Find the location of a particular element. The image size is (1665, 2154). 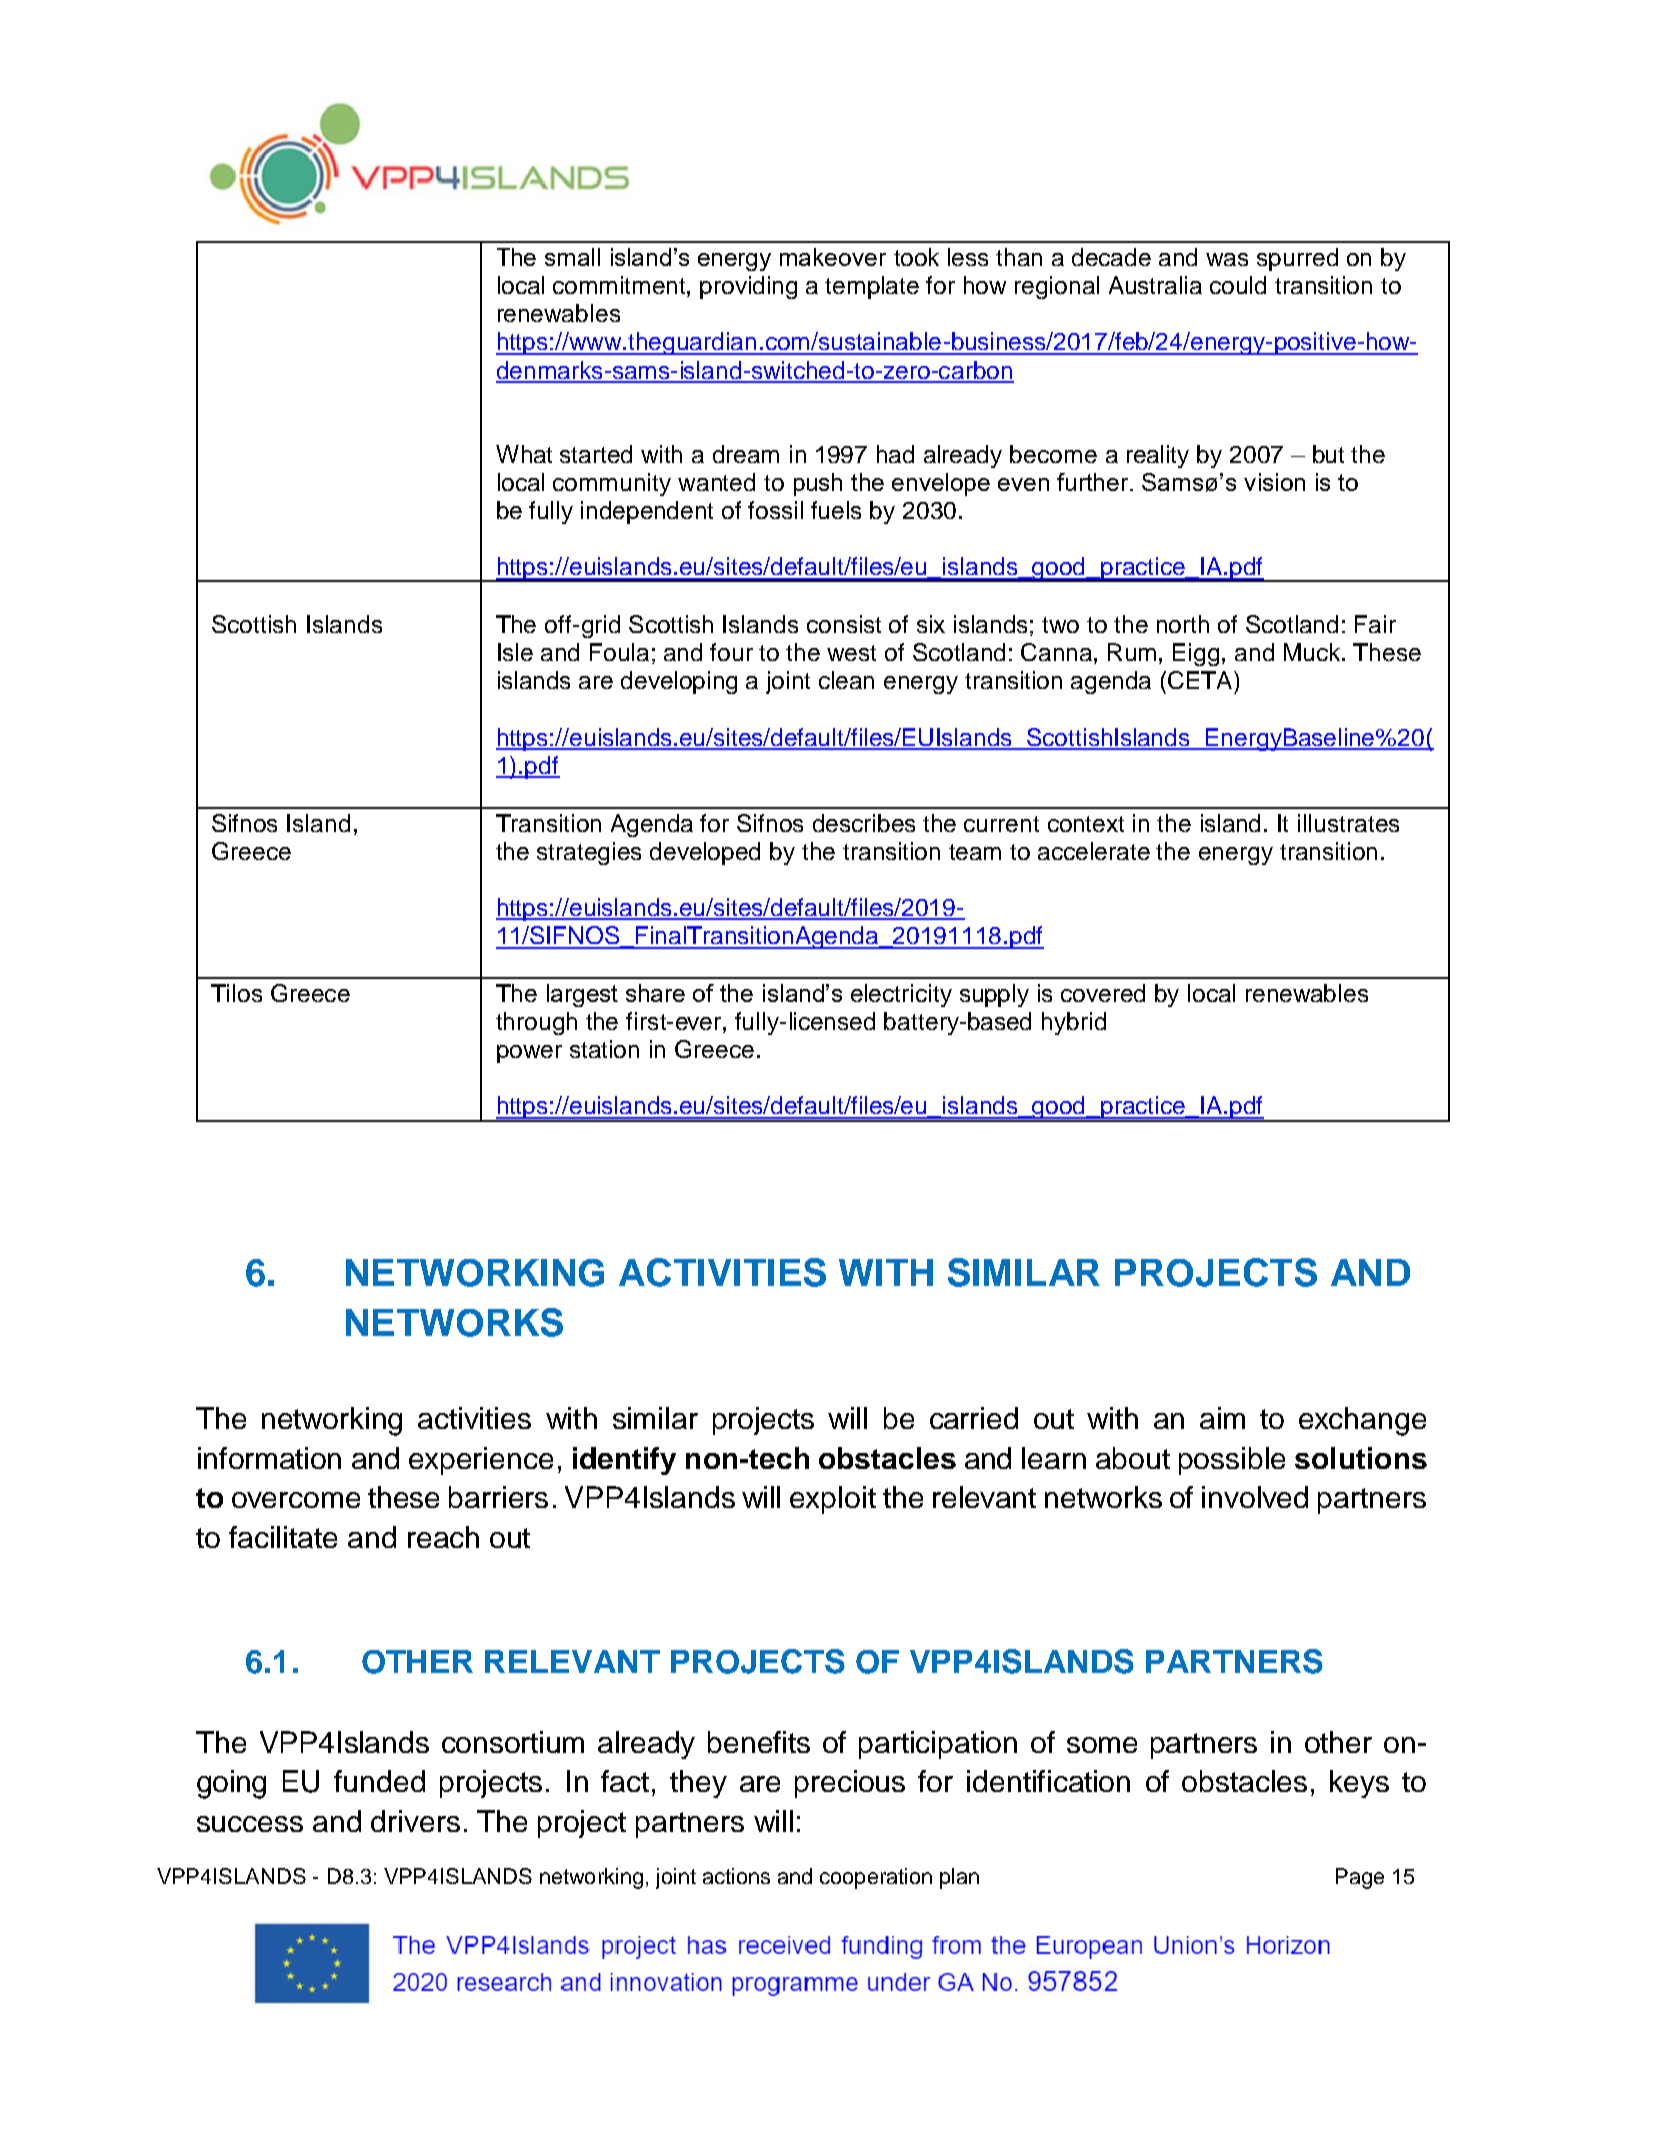

small is located at coordinates (572, 257).
